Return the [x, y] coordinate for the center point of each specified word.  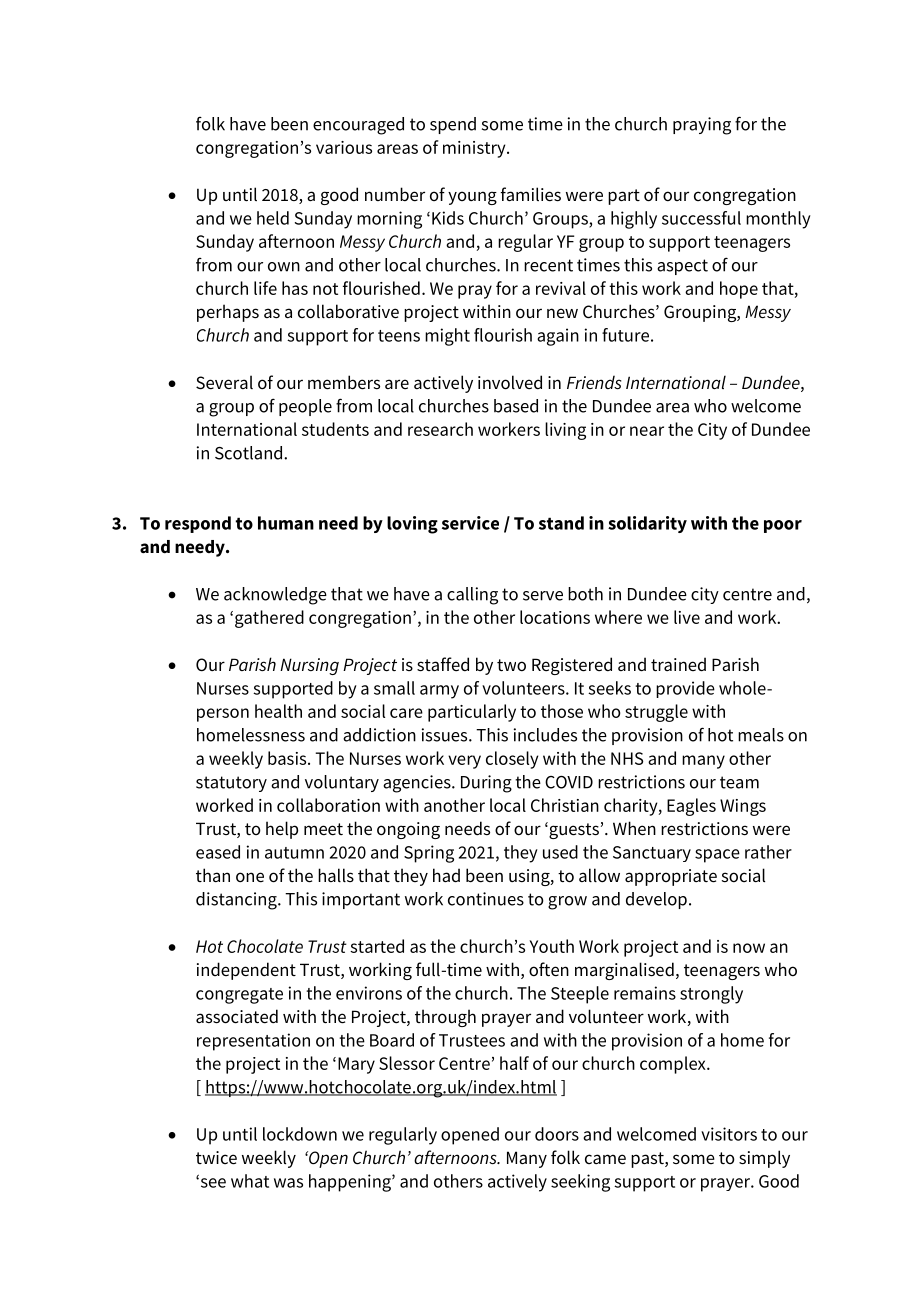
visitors [729, 1134]
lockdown [300, 1134]
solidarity [647, 524]
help [282, 830]
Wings [743, 807]
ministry [475, 149]
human [286, 523]
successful [701, 218]
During [486, 784]
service [470, 523]
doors [557, 1134]
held [273, 218]
